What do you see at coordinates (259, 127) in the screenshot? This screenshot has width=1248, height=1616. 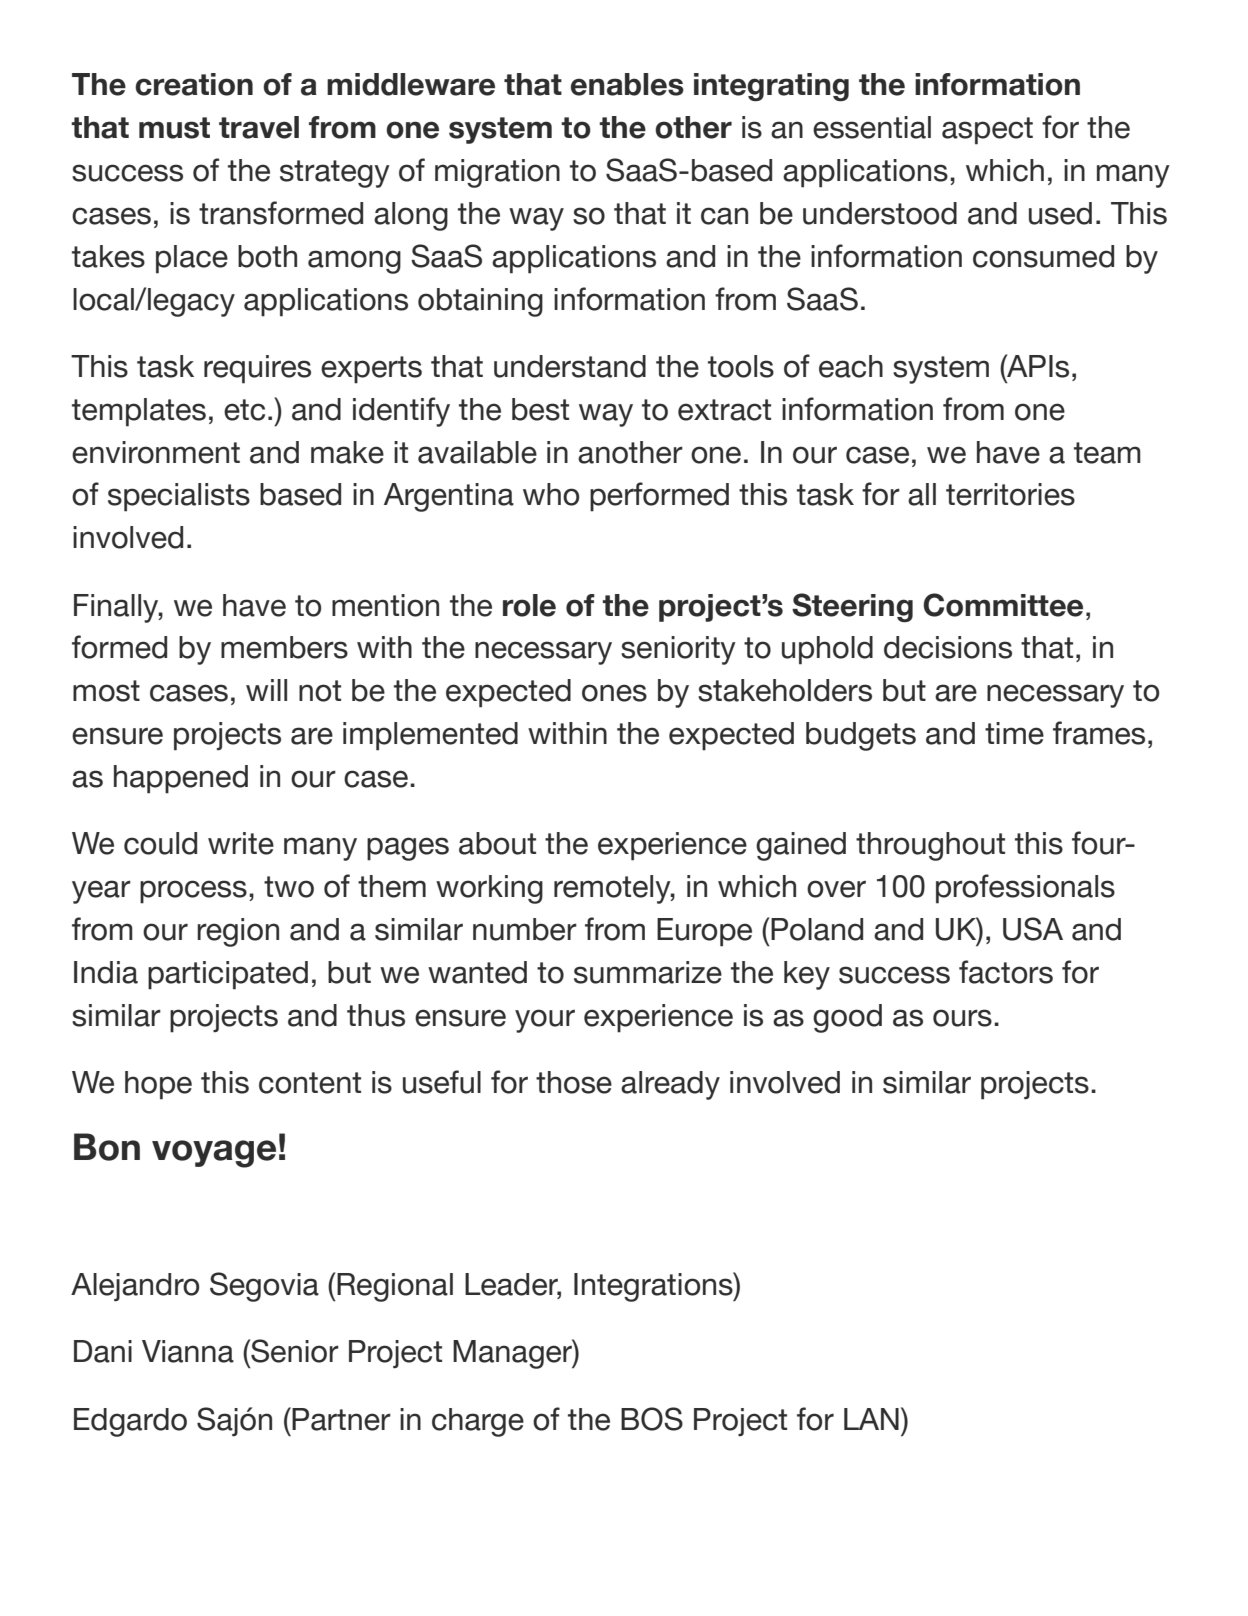 I see `travel` at bounding box center [259, 127].
